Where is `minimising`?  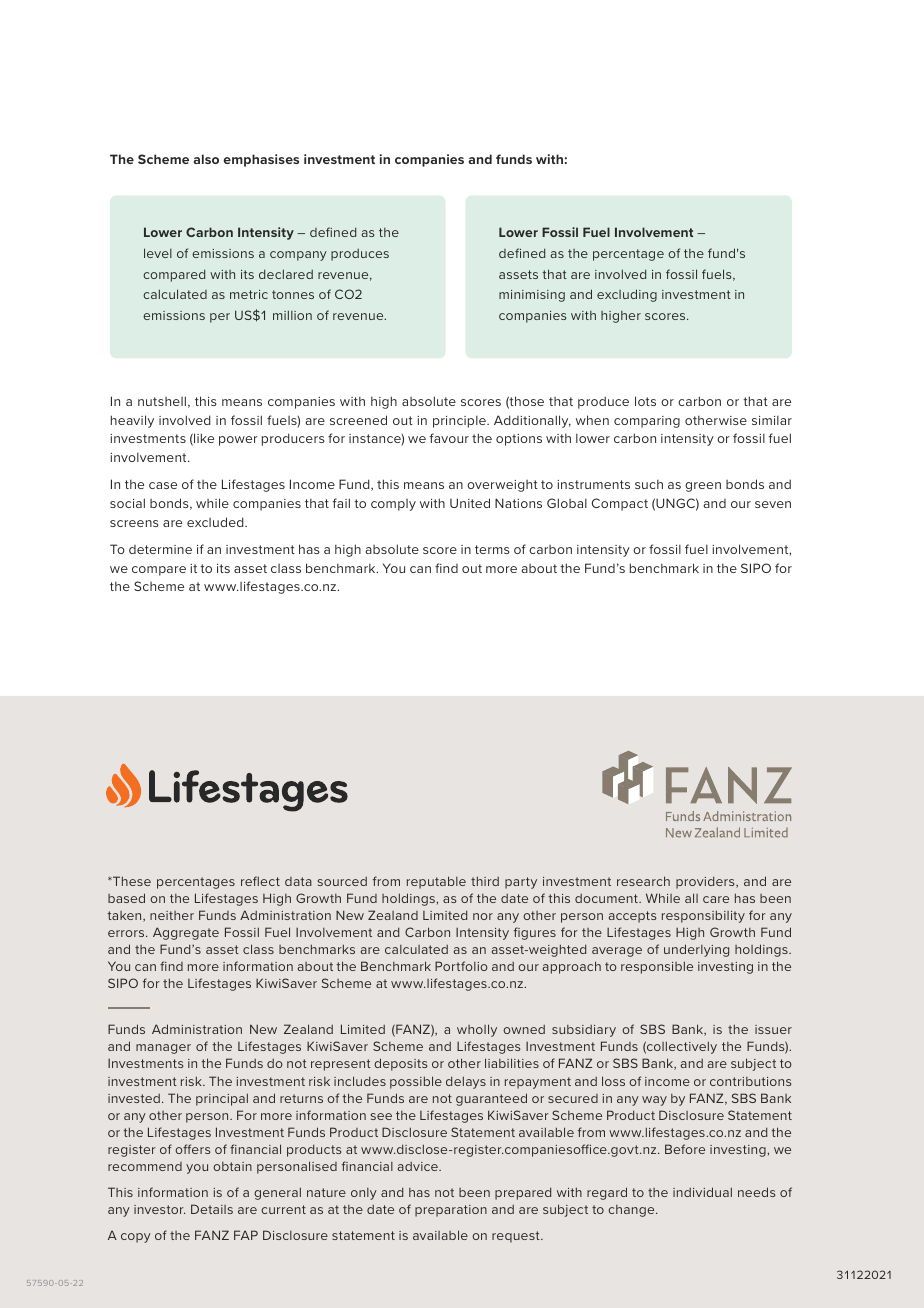
minimising is located at coordinates (532, 296).
